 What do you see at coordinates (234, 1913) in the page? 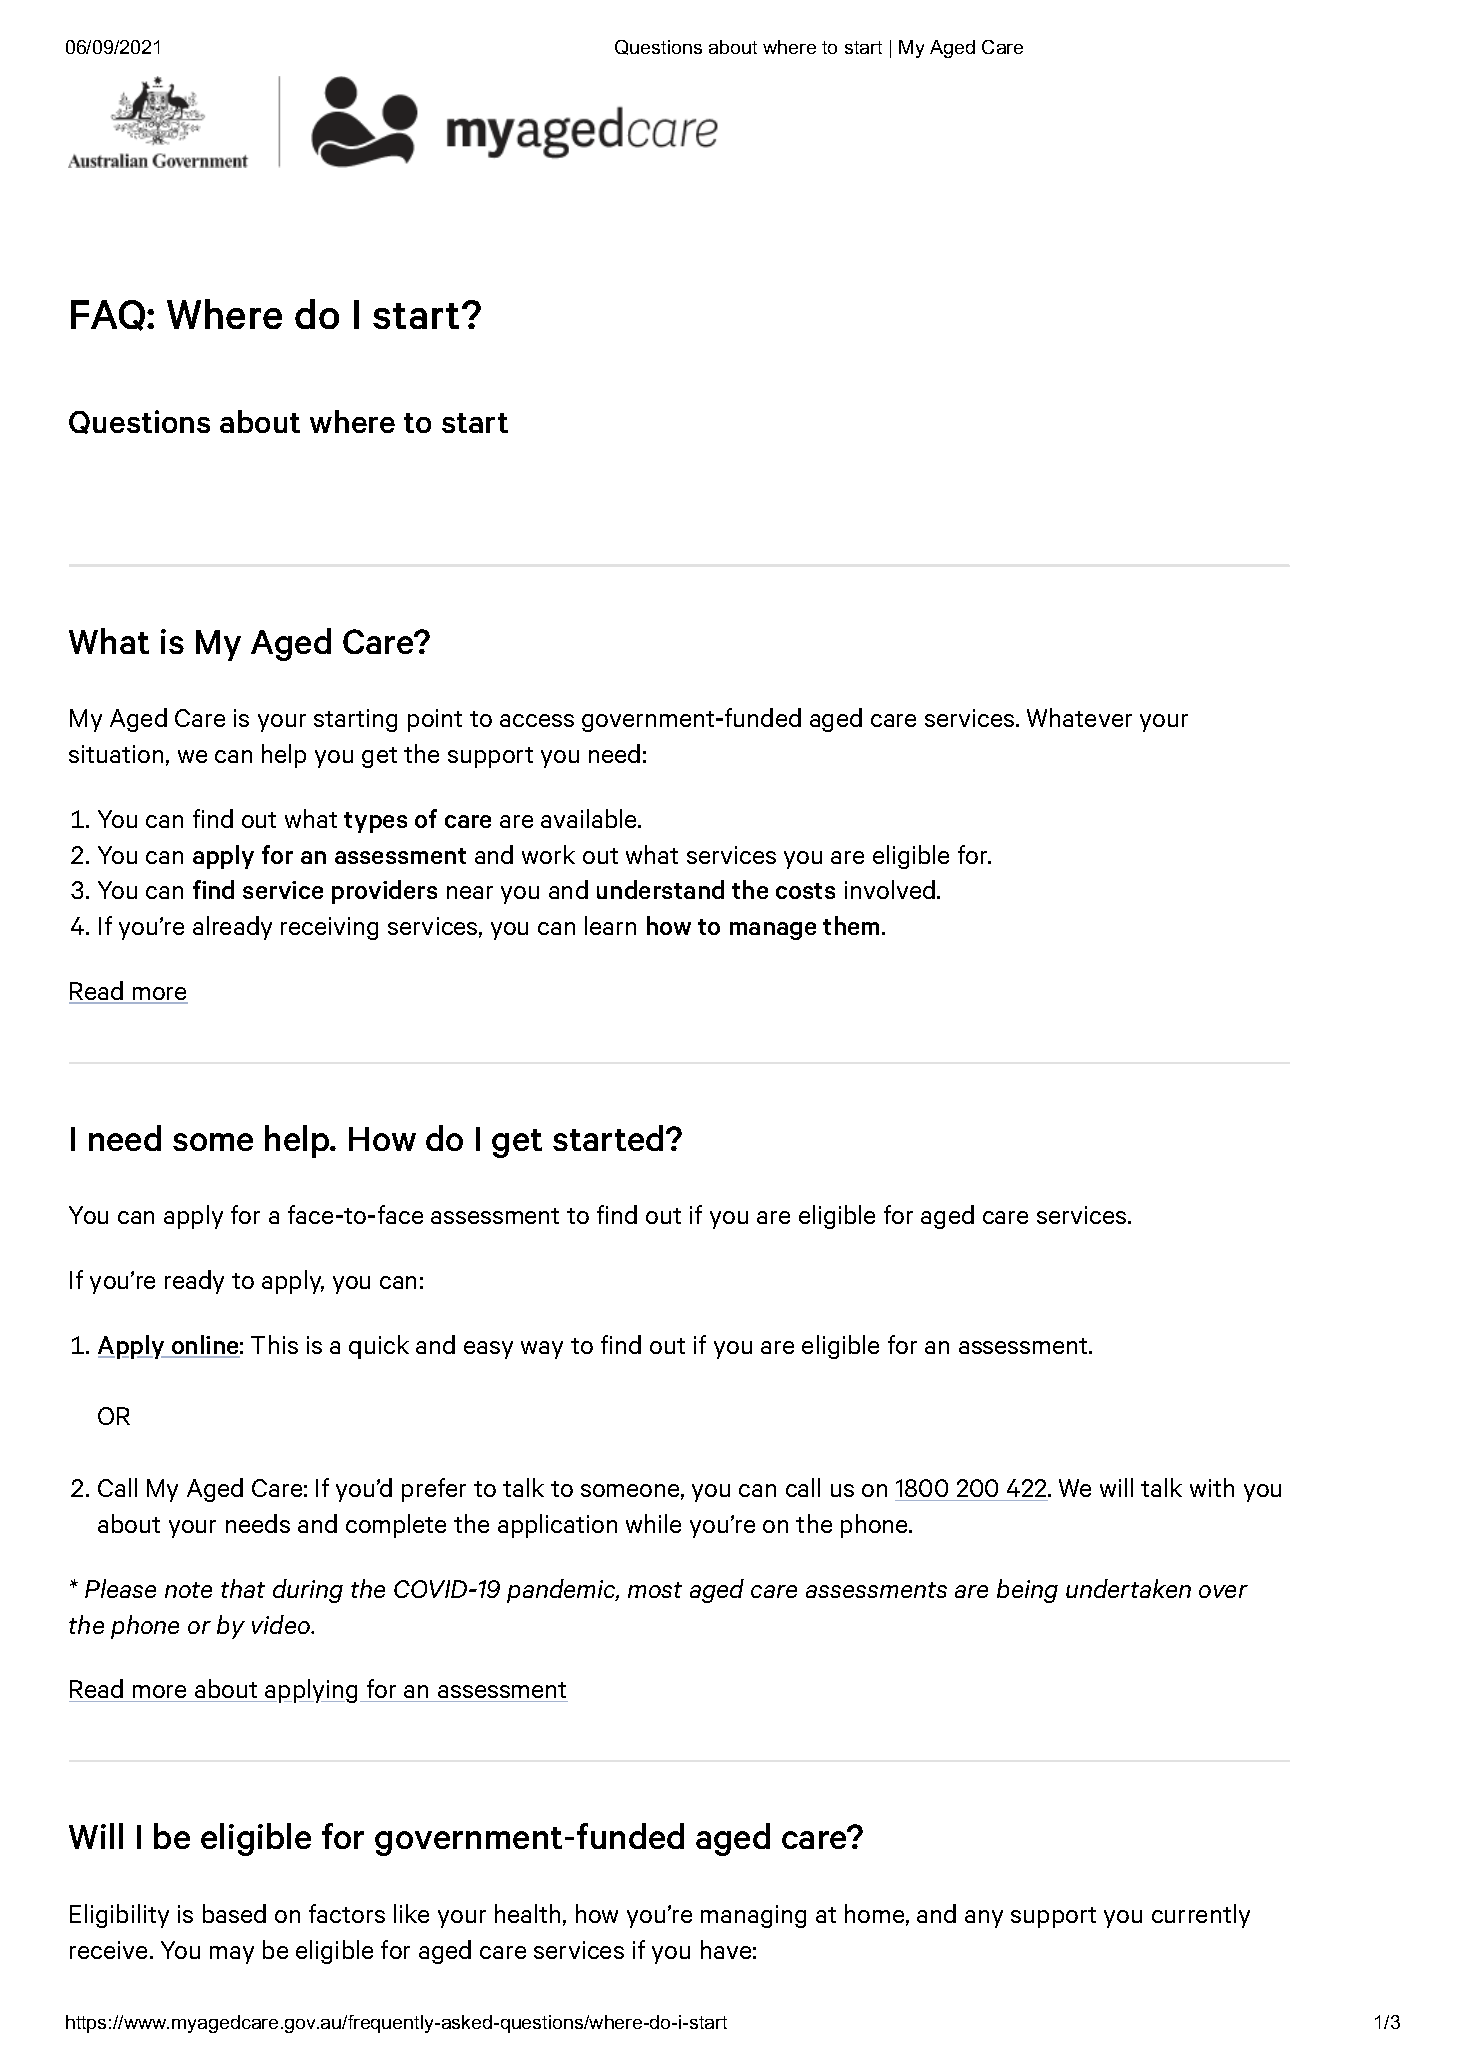
I see `based` at bounding box center [234, 1913].
